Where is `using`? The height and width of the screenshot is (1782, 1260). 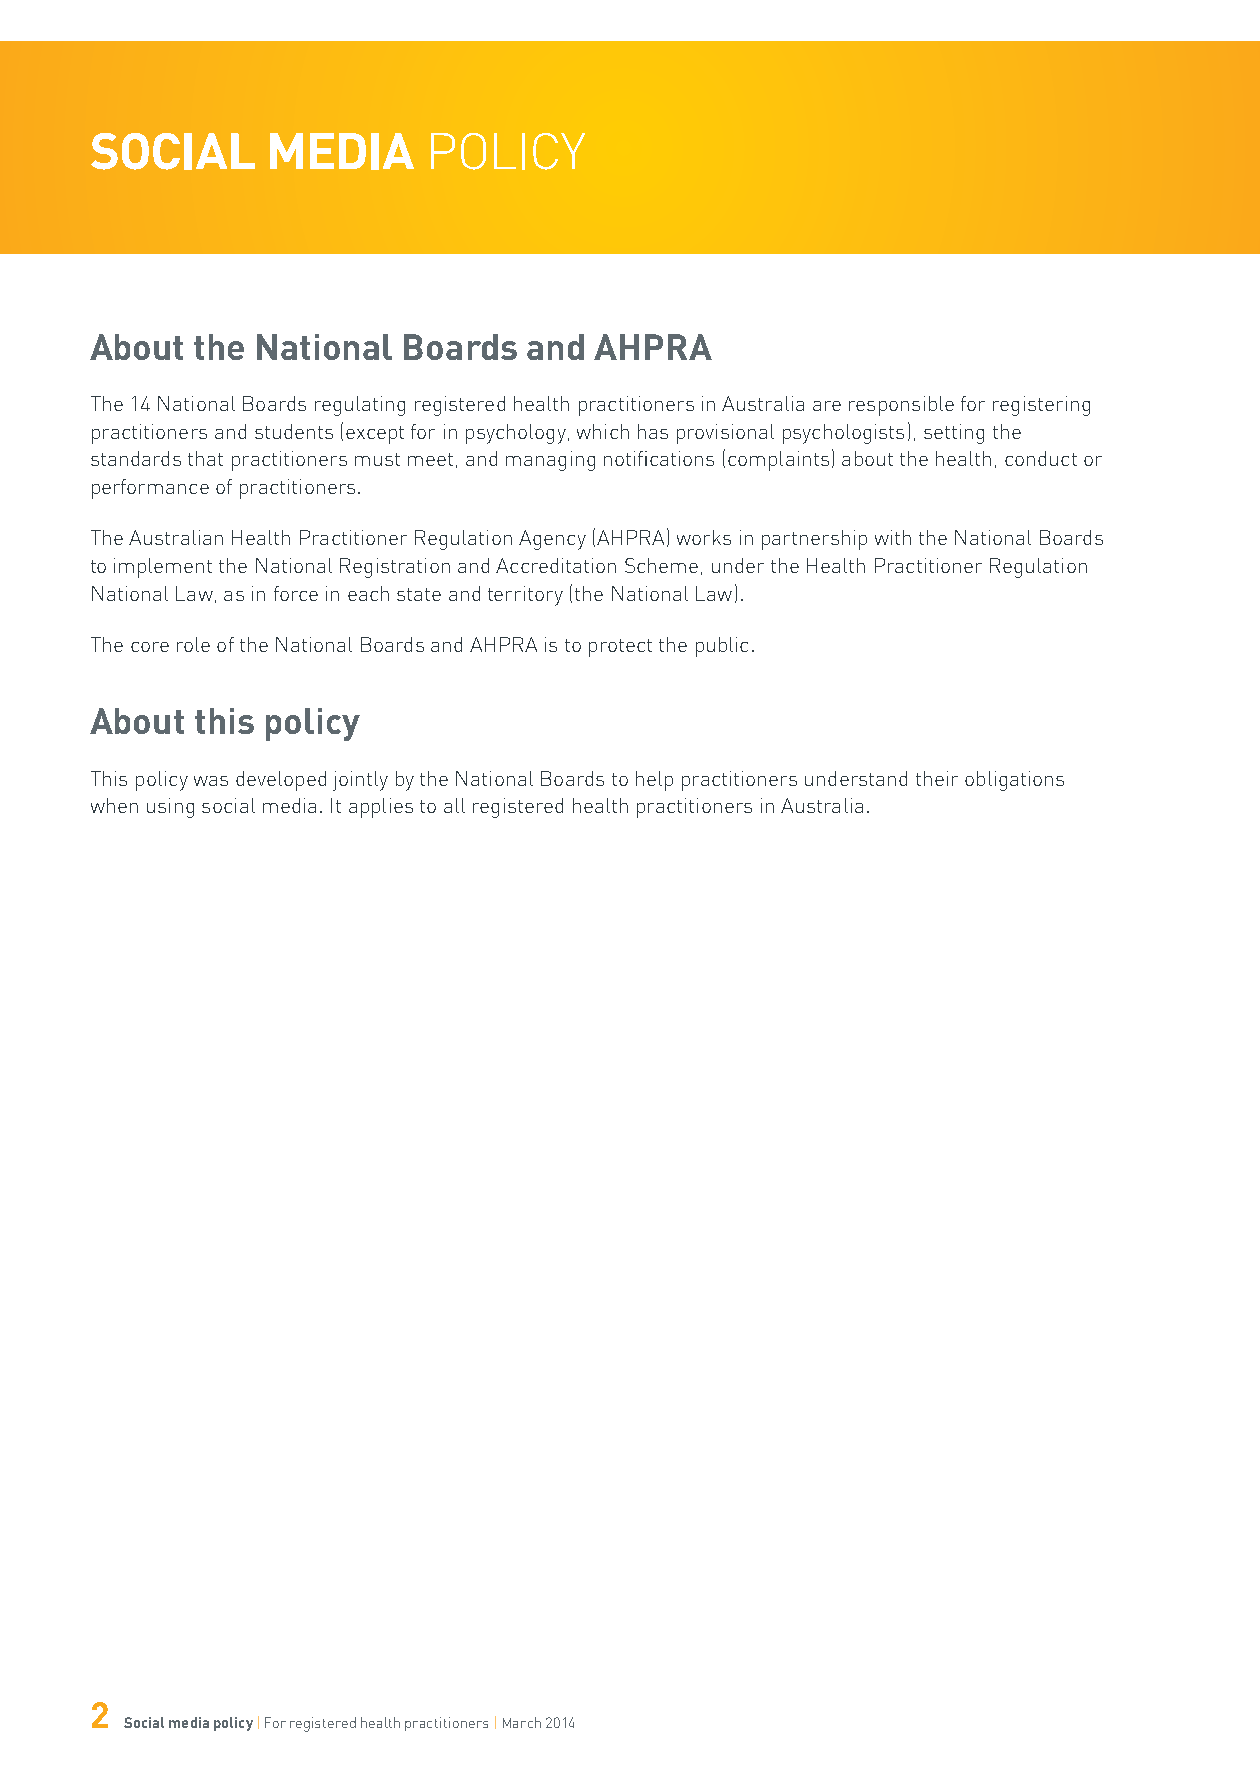 using is located at coordinates (170, 808).
